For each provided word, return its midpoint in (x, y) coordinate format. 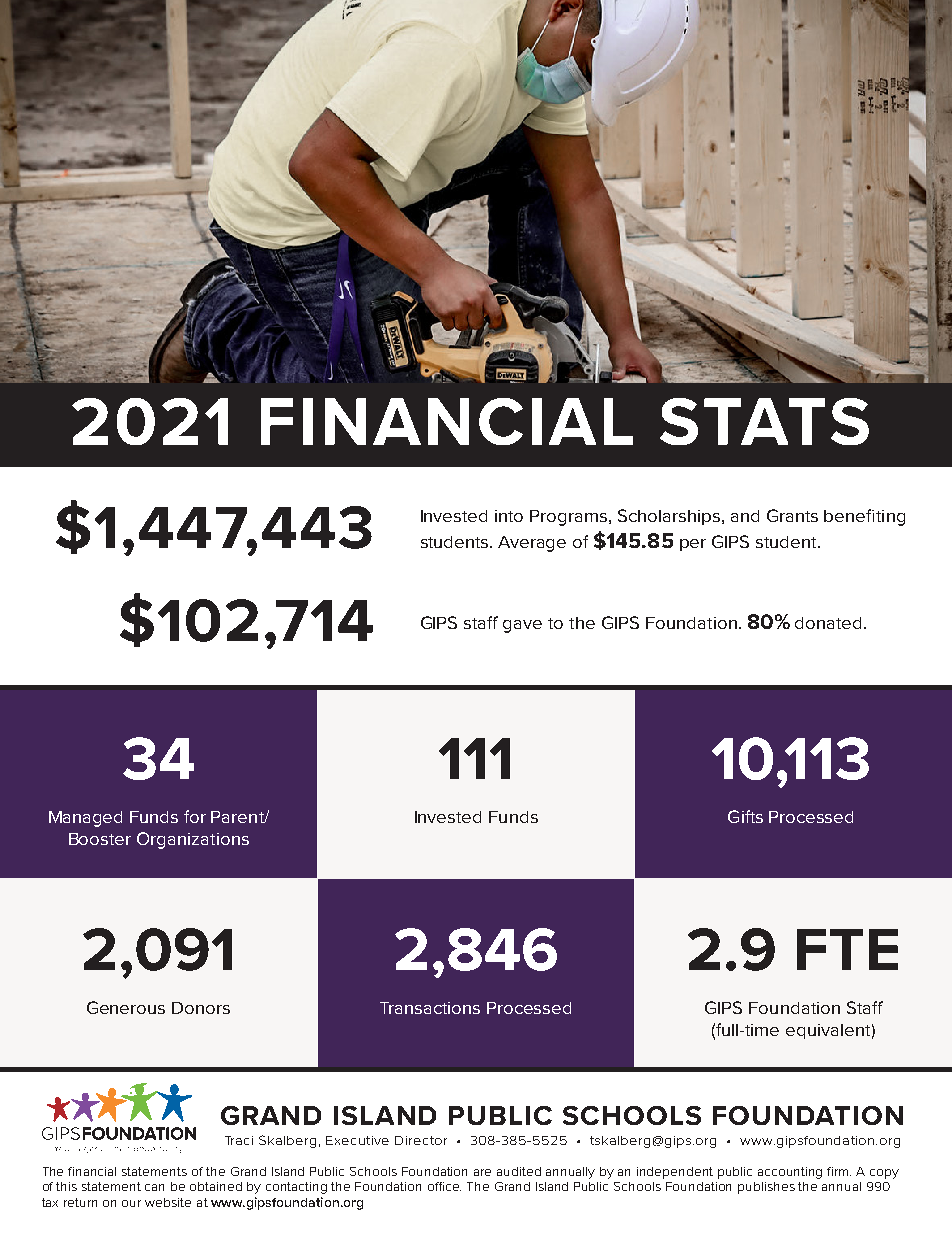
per (693, 545)
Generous (126, 1007)
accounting (790, 1173)
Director (421, 1140)
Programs (570, 518)
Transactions (430, 1008)
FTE (847, 949)
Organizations (193, 840)
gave (522, 626)
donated (828, 623)
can (154, 1187)
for (195, 816)
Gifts (745, 816)
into (509, 516)
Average (532, 544)
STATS (764, 421)
